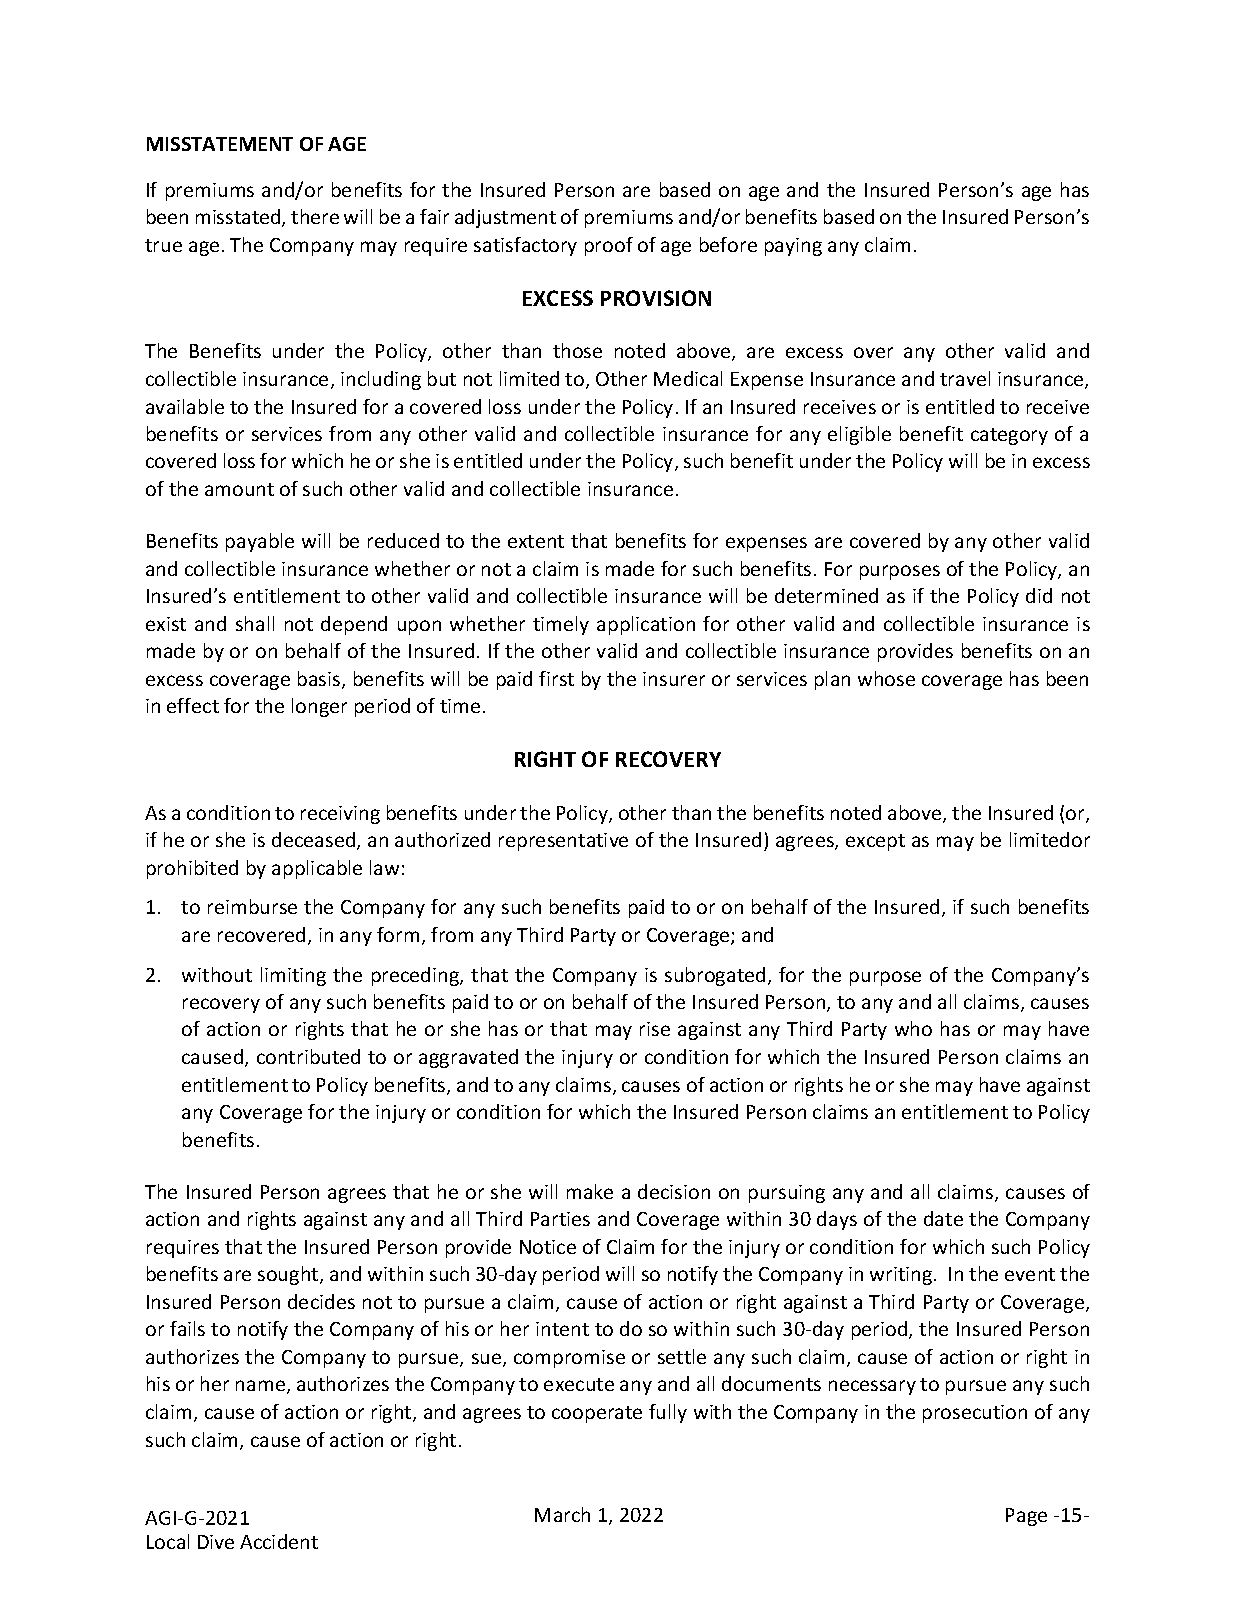  Describe the element at coordinates (1026, 1517) in the page. I see `Page` at that location.
